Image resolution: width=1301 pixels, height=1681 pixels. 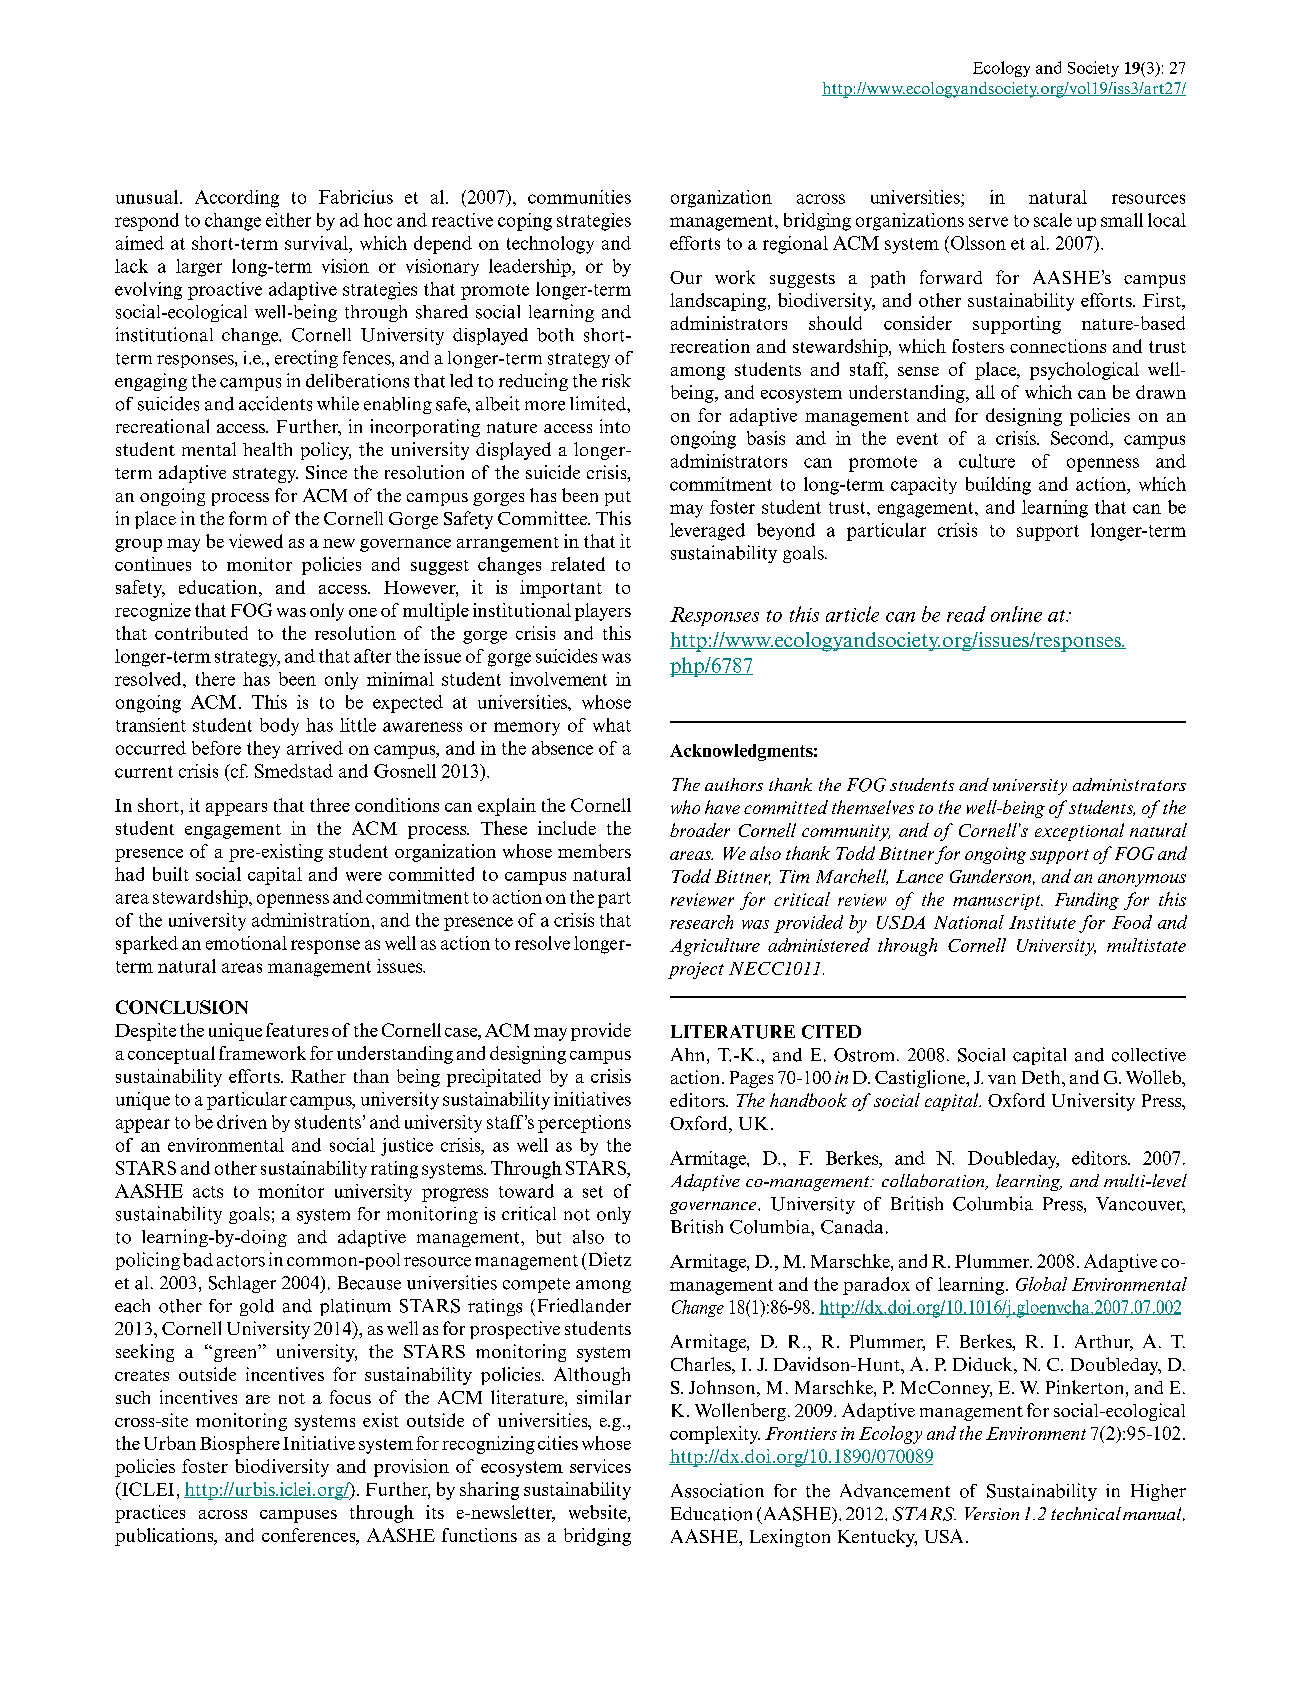 I want to click on scale, so click(x=1053, y=220).
